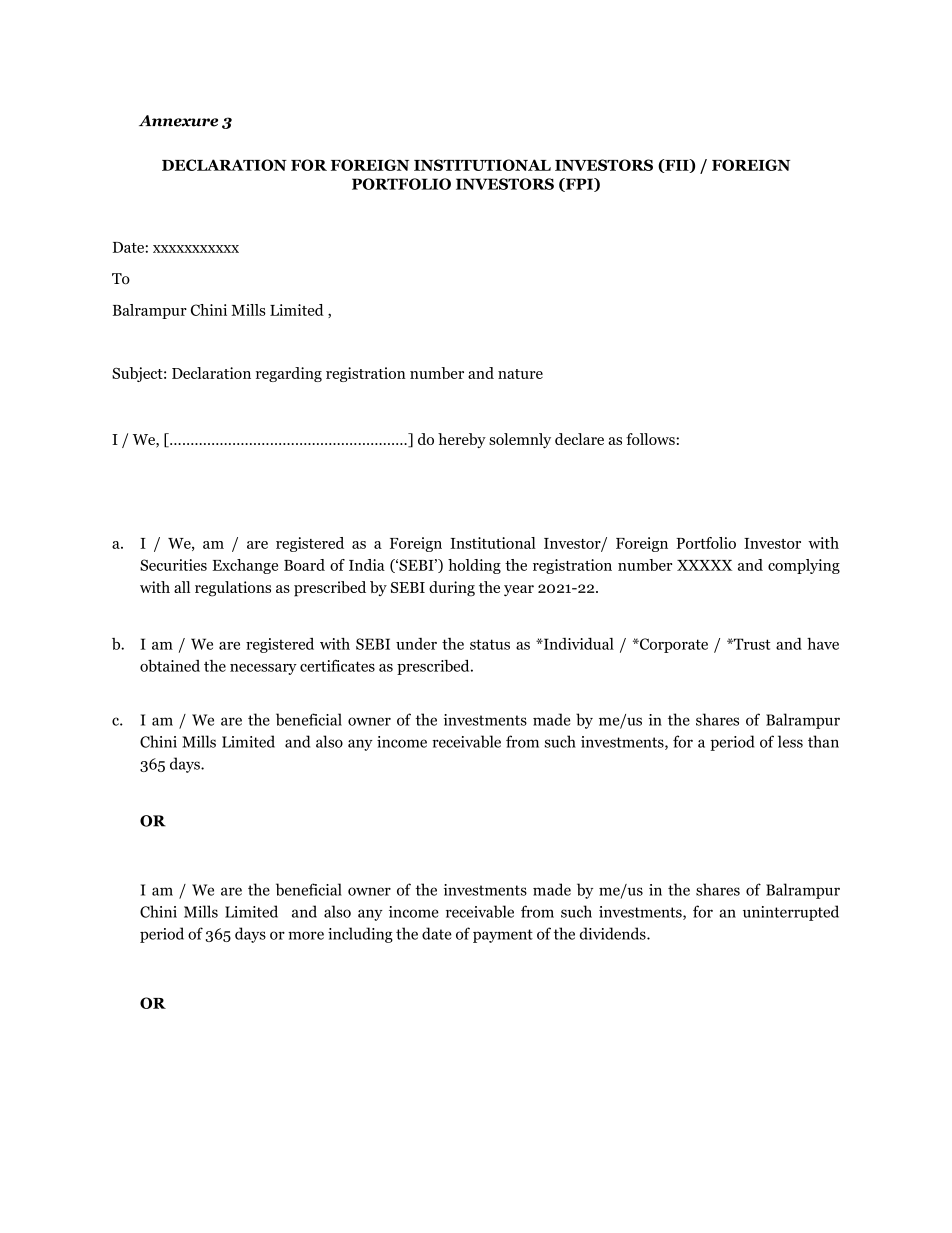 The image size is (952, 1233). What do you see at coordinates (673, 645) in the document?
I see `Corporate` at bounding box center [673, 645].
